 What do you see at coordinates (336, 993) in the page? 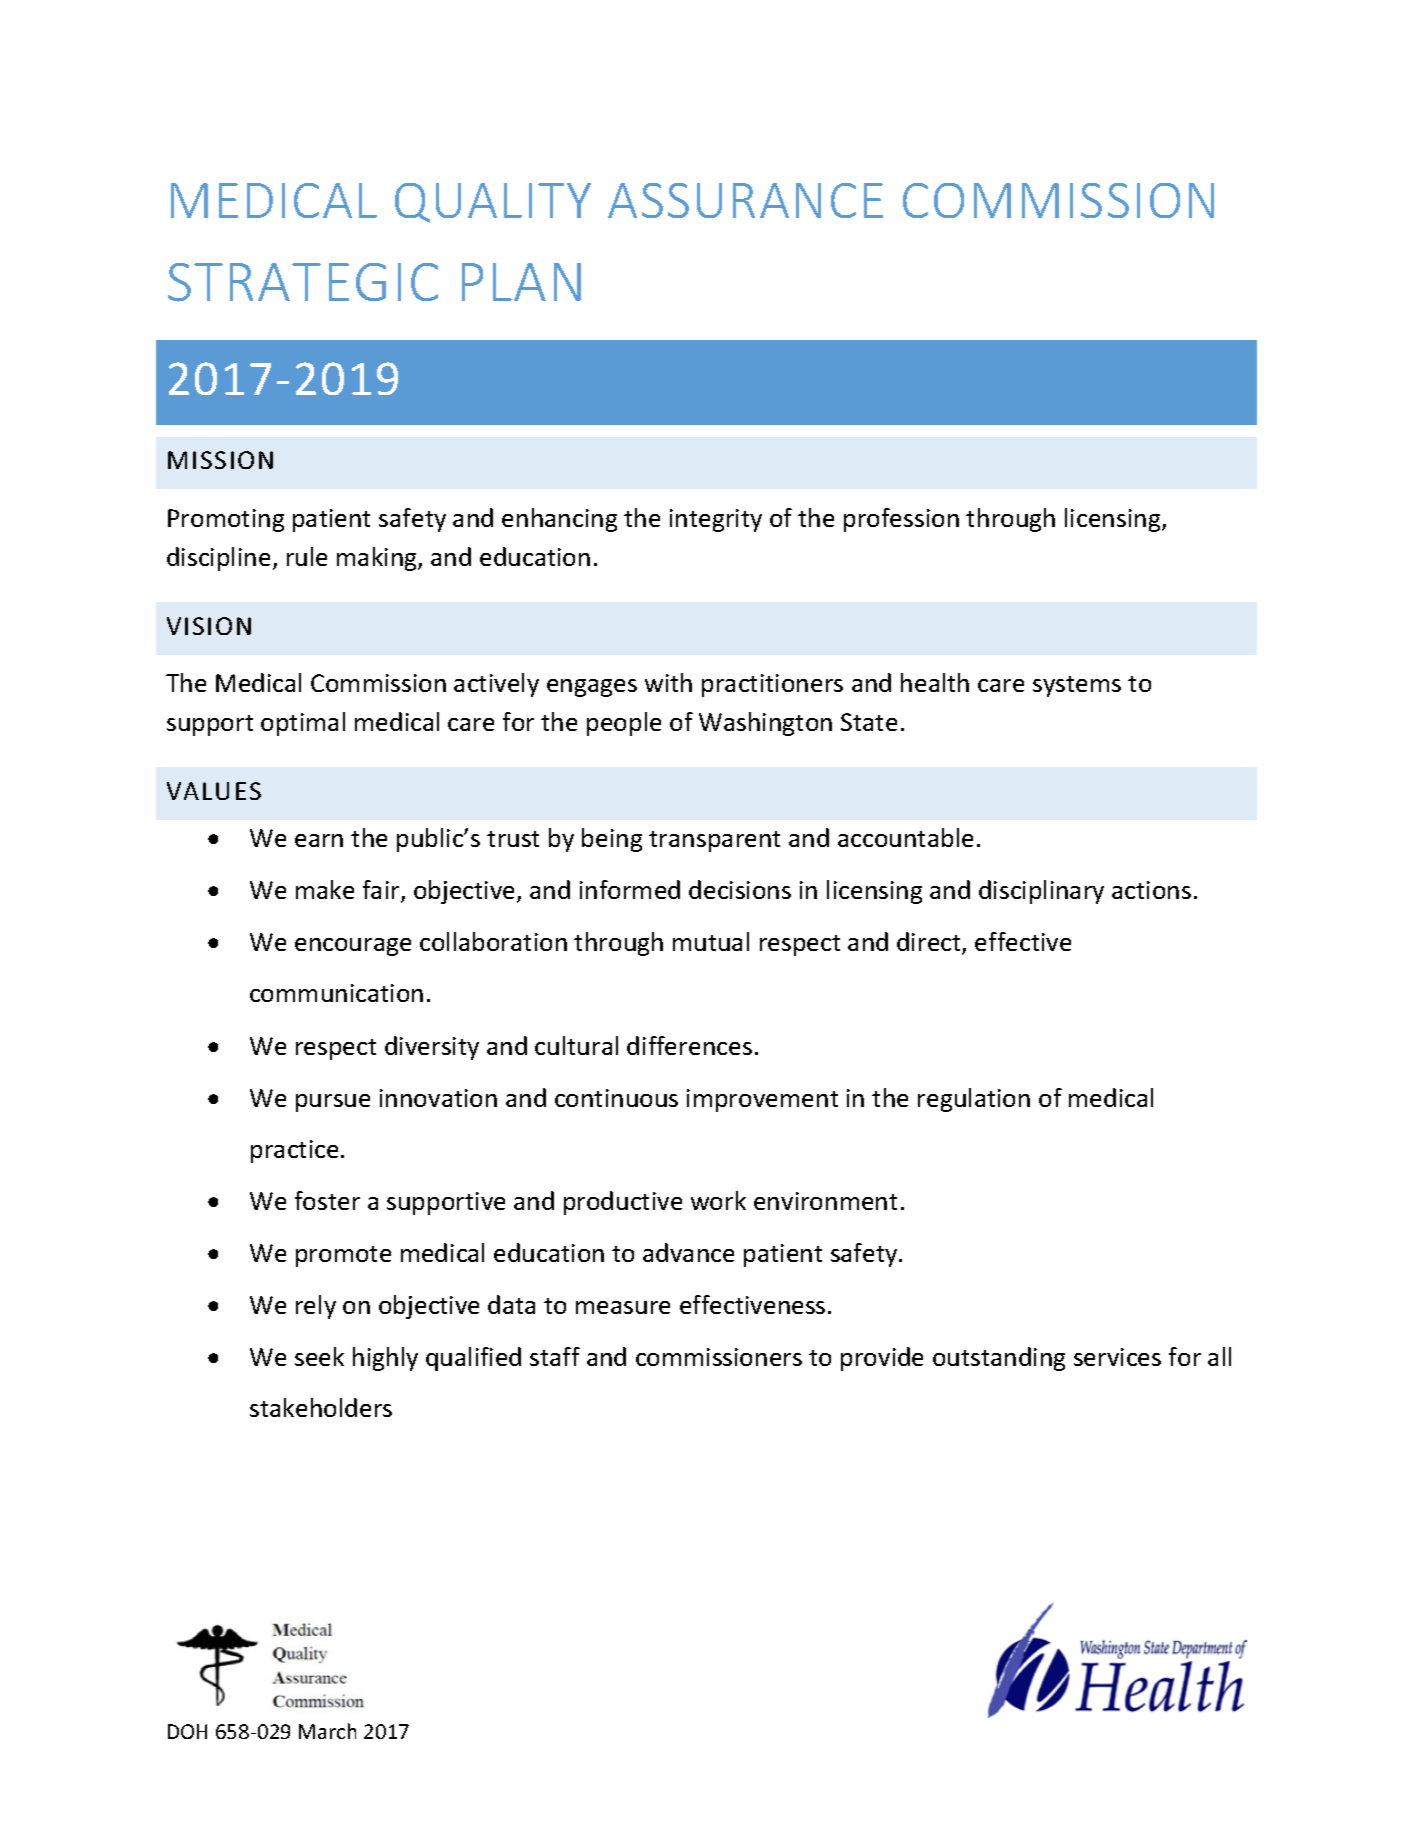
I see `communication` at bounding box center [336, 993].
